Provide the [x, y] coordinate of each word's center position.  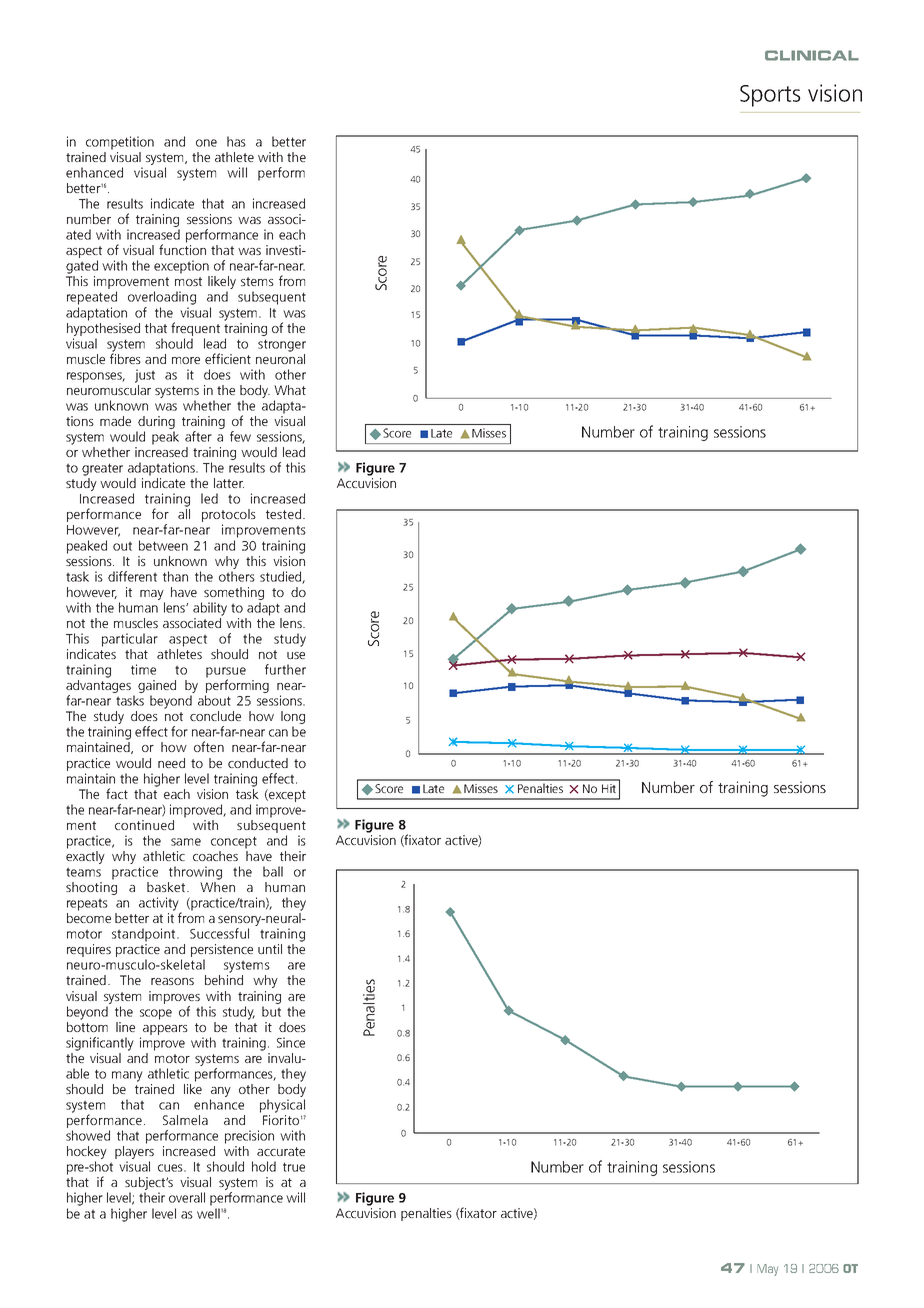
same [186, 842]
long [293, 719]
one [206, 143]
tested [285, 514]
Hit [609, 788]
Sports [770, 96]
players [134, 1154]
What [290, 390]
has [236, 141]
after [198, 436]
